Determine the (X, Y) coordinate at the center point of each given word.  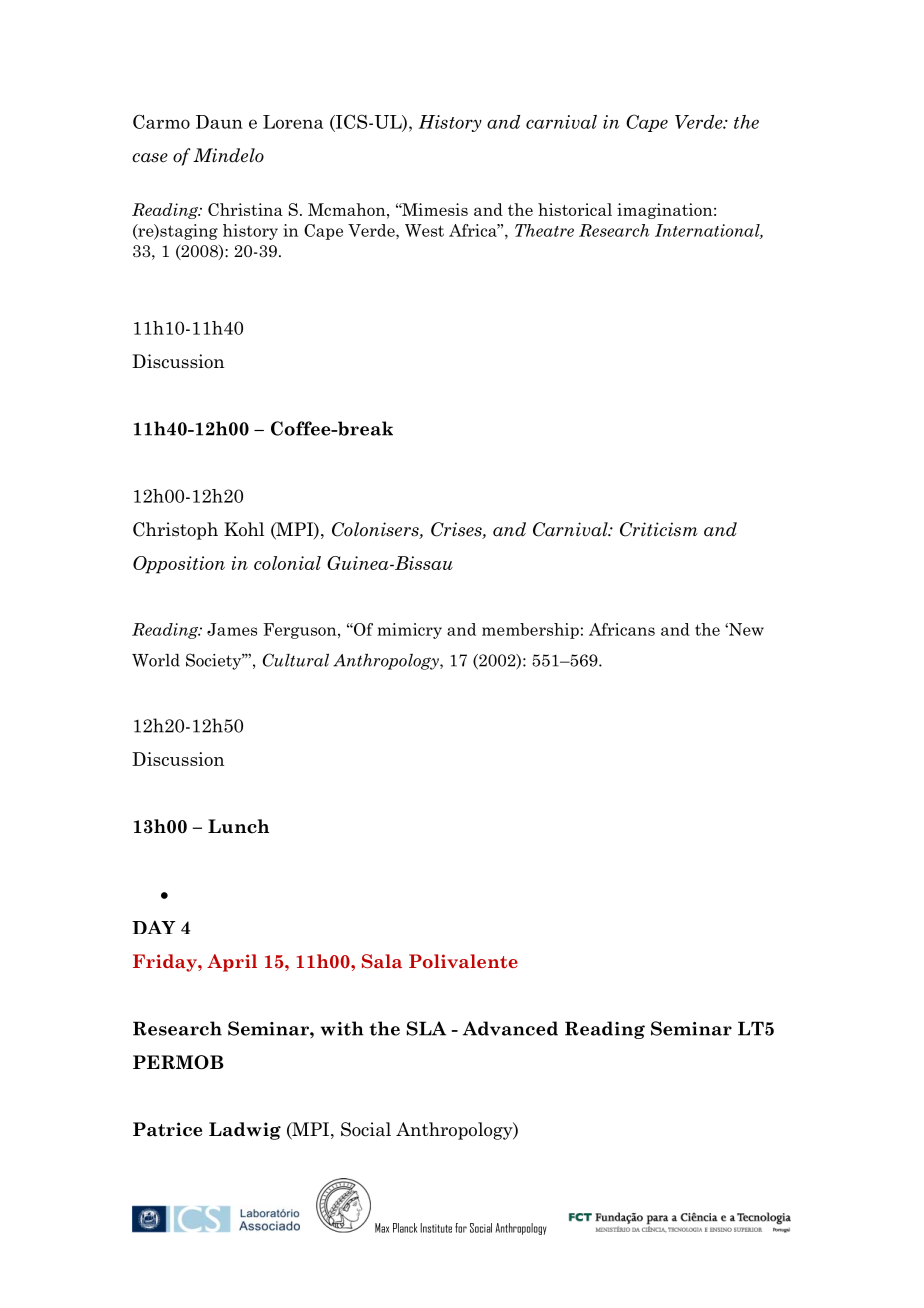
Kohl (244, 529)
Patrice (167, 1129)
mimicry (409, 631)
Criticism (659, 529)
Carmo (161, 121)
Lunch (238, 826)
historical (575, 209)
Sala (382, 961)
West (424, 230)
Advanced (510, 1028)
